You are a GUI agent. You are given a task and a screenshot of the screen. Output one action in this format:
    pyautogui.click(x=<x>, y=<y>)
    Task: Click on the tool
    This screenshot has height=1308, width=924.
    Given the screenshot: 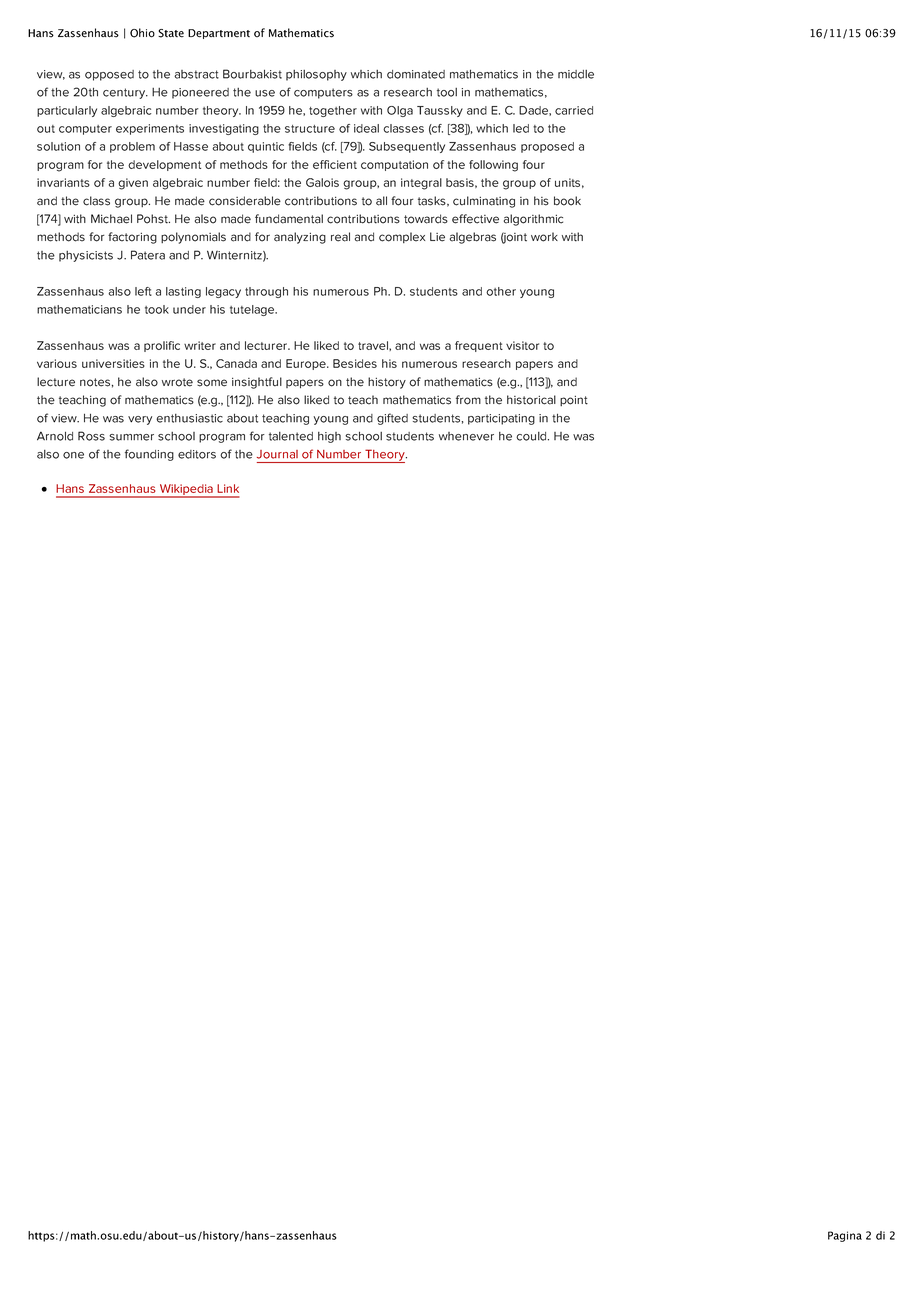 What is the action you would take?
    pyautogui.click(x=447, y=92)
